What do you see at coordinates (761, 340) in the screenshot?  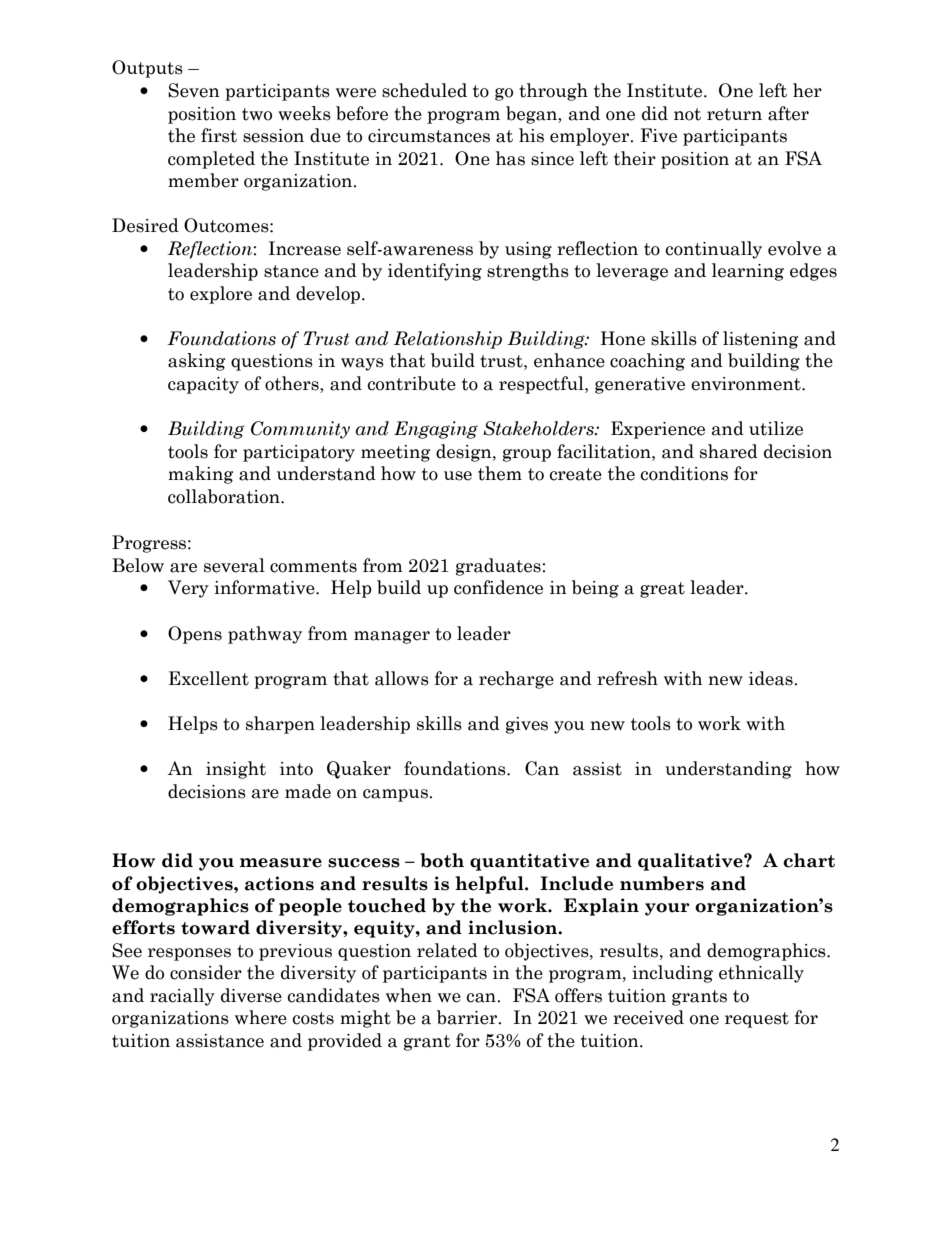 I see `listening` at bounding box center [761, 340].
